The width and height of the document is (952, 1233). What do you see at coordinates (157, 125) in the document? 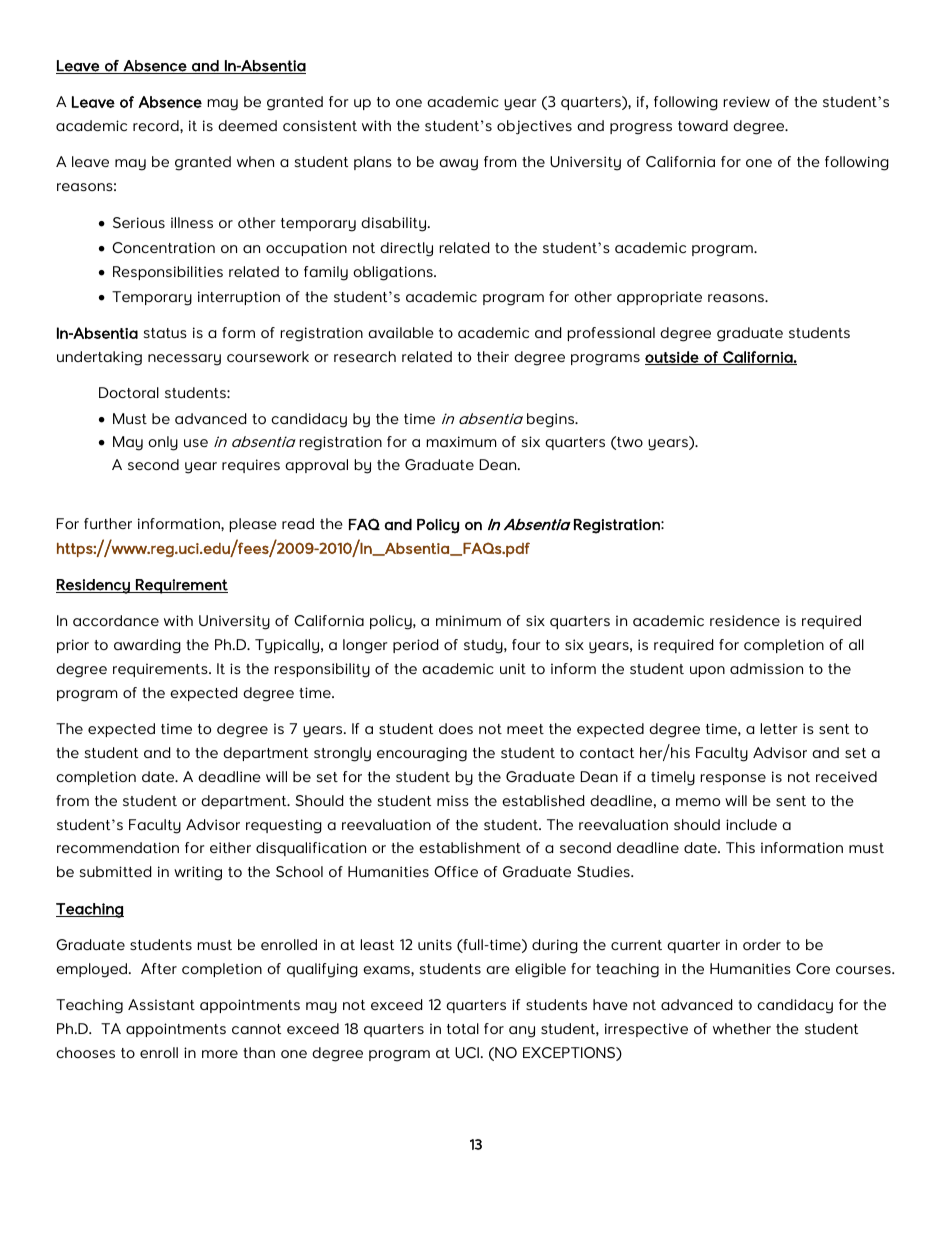
I see `record` at bounding box center [157, 125].
